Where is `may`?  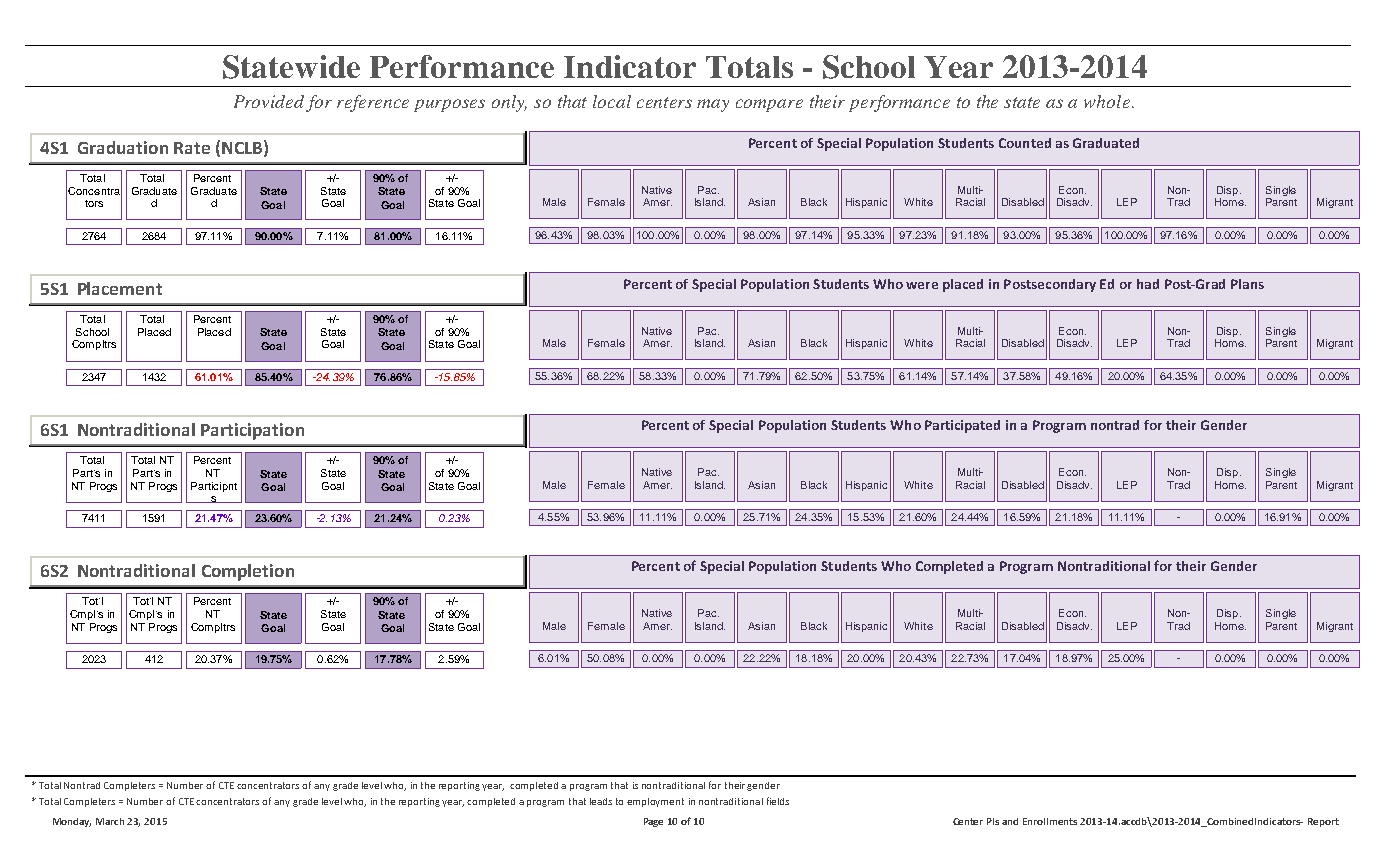 may is located at coordinates (713, 105).
